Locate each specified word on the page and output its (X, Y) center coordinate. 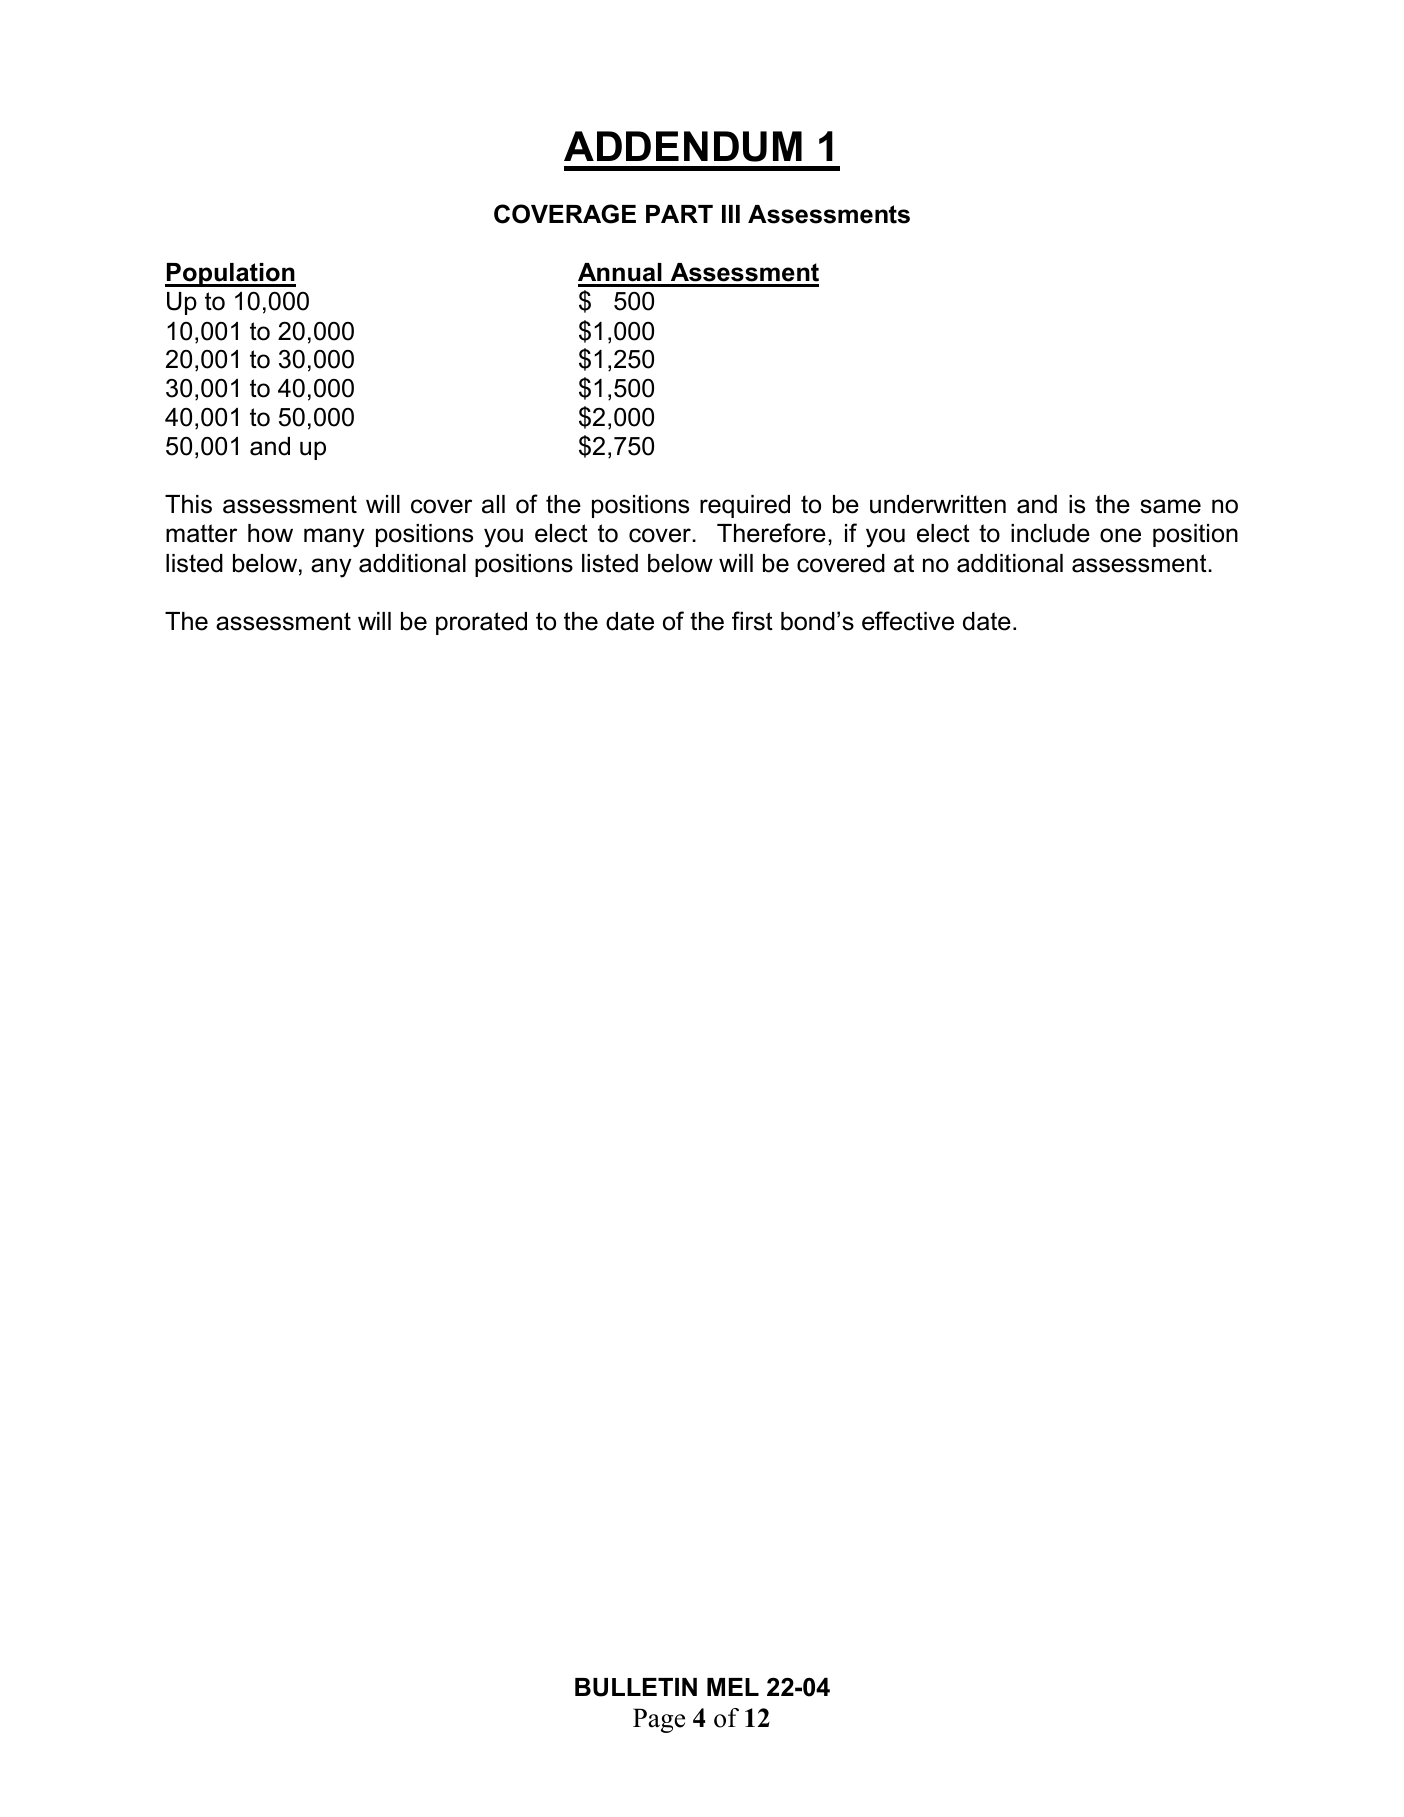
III (731, 214)
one (1120, 535)
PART (679, 214)
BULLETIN (636, 1687)
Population (230, 275)
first (752, 621)
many (334, 538)
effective (908, 621)
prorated (481, 623)
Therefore (771, 533)
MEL (733, 1687)
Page (659, 1720)
